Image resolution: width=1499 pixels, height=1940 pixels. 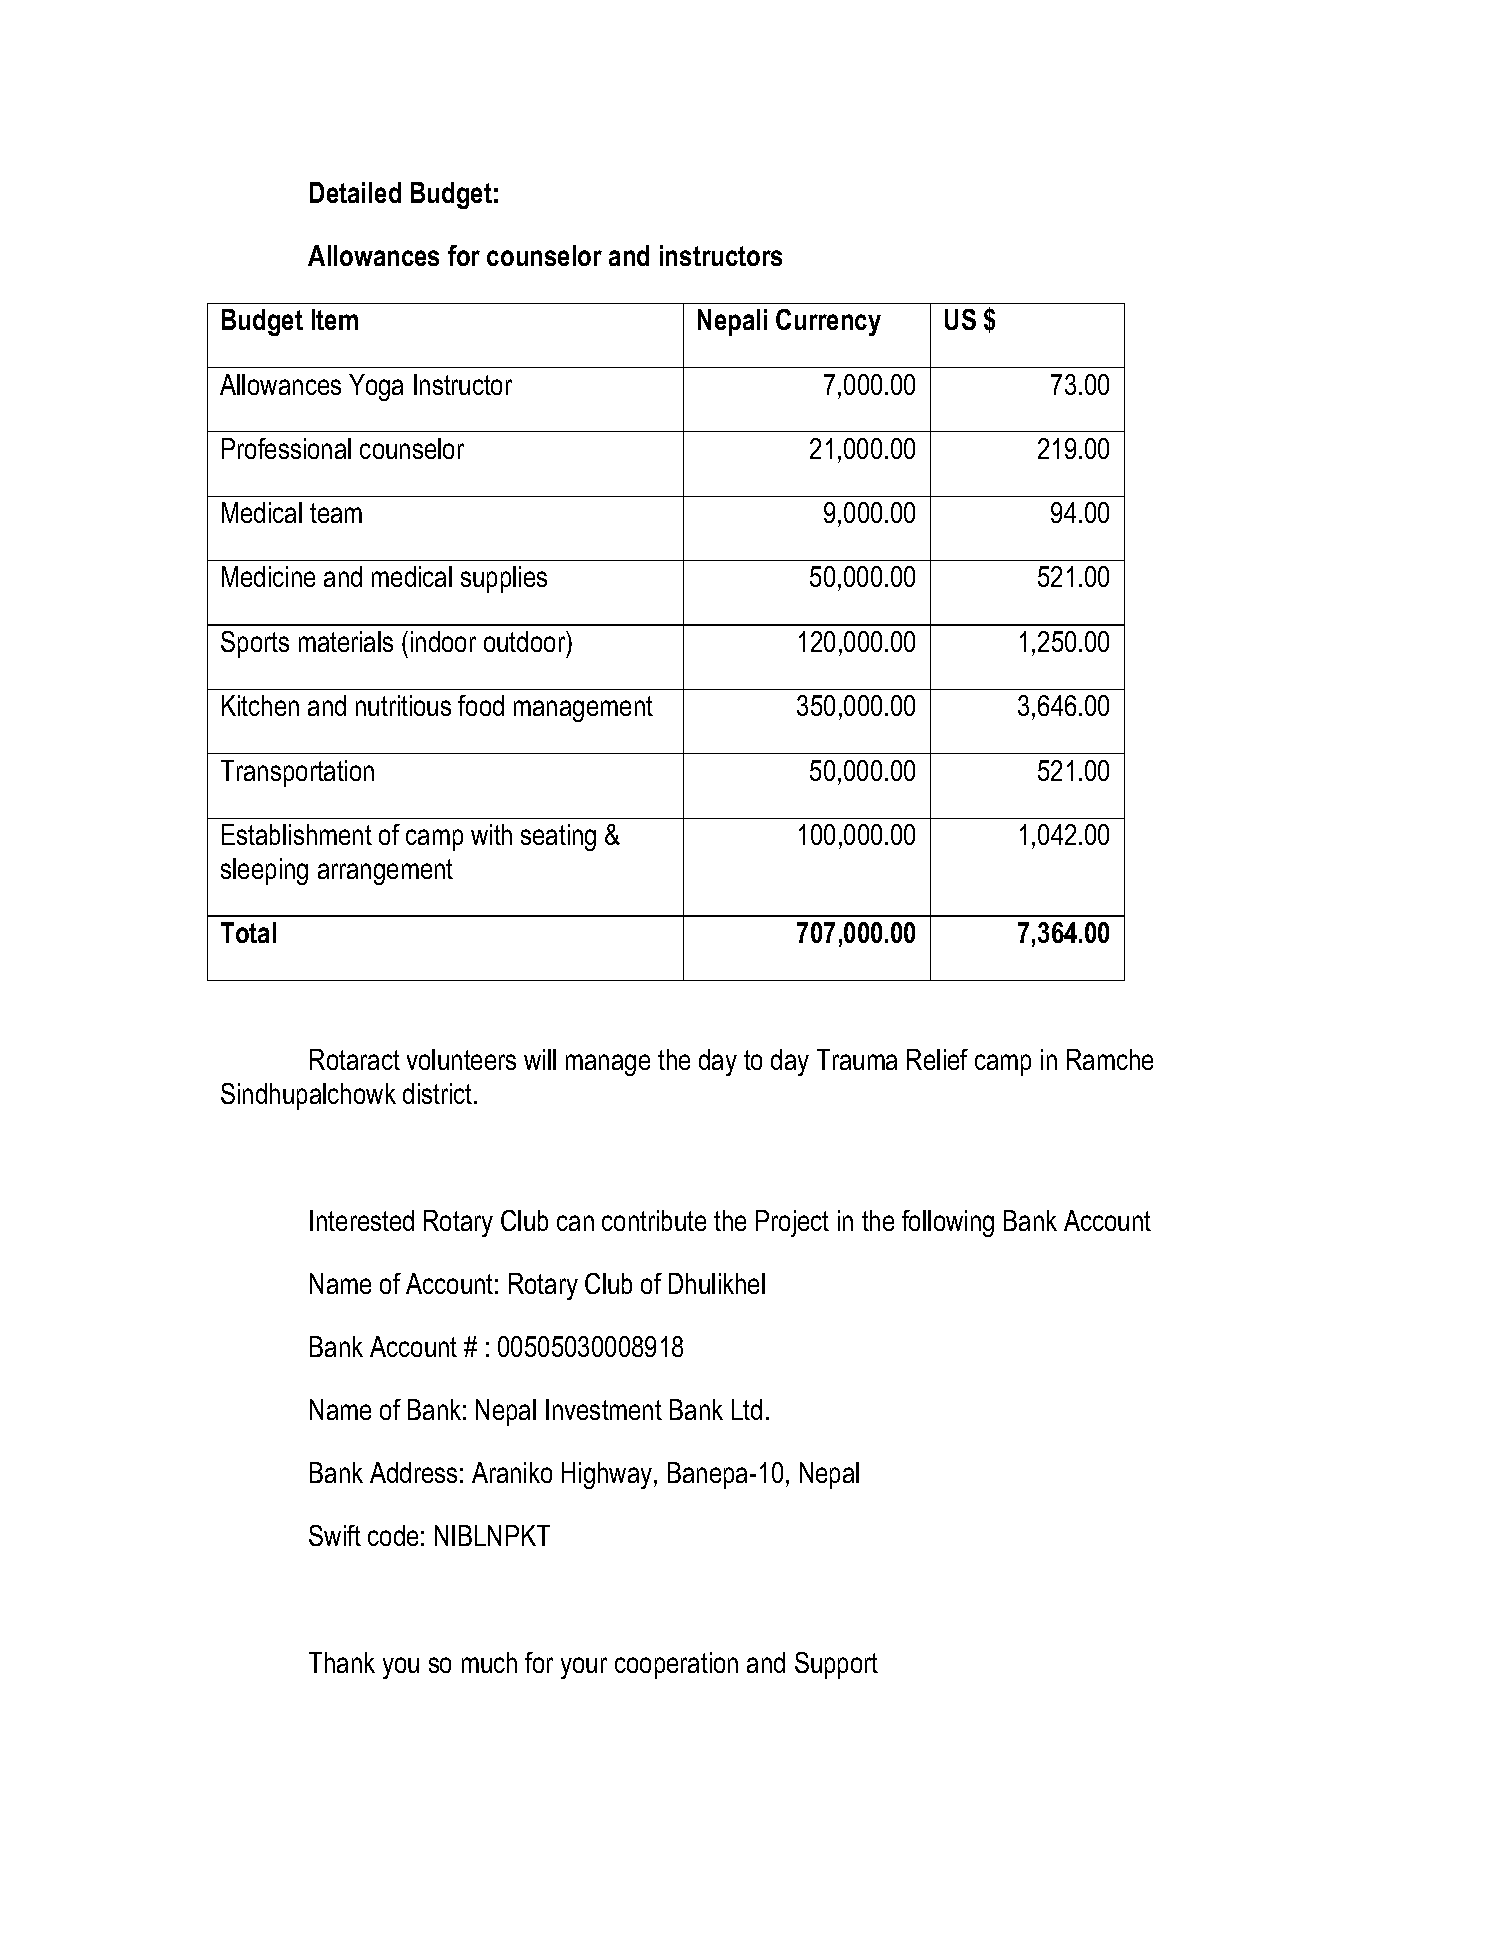 What do you see at coordinates (504, 579) in the screenshot?
I see `supplies` at bounding box center [504, 579].
